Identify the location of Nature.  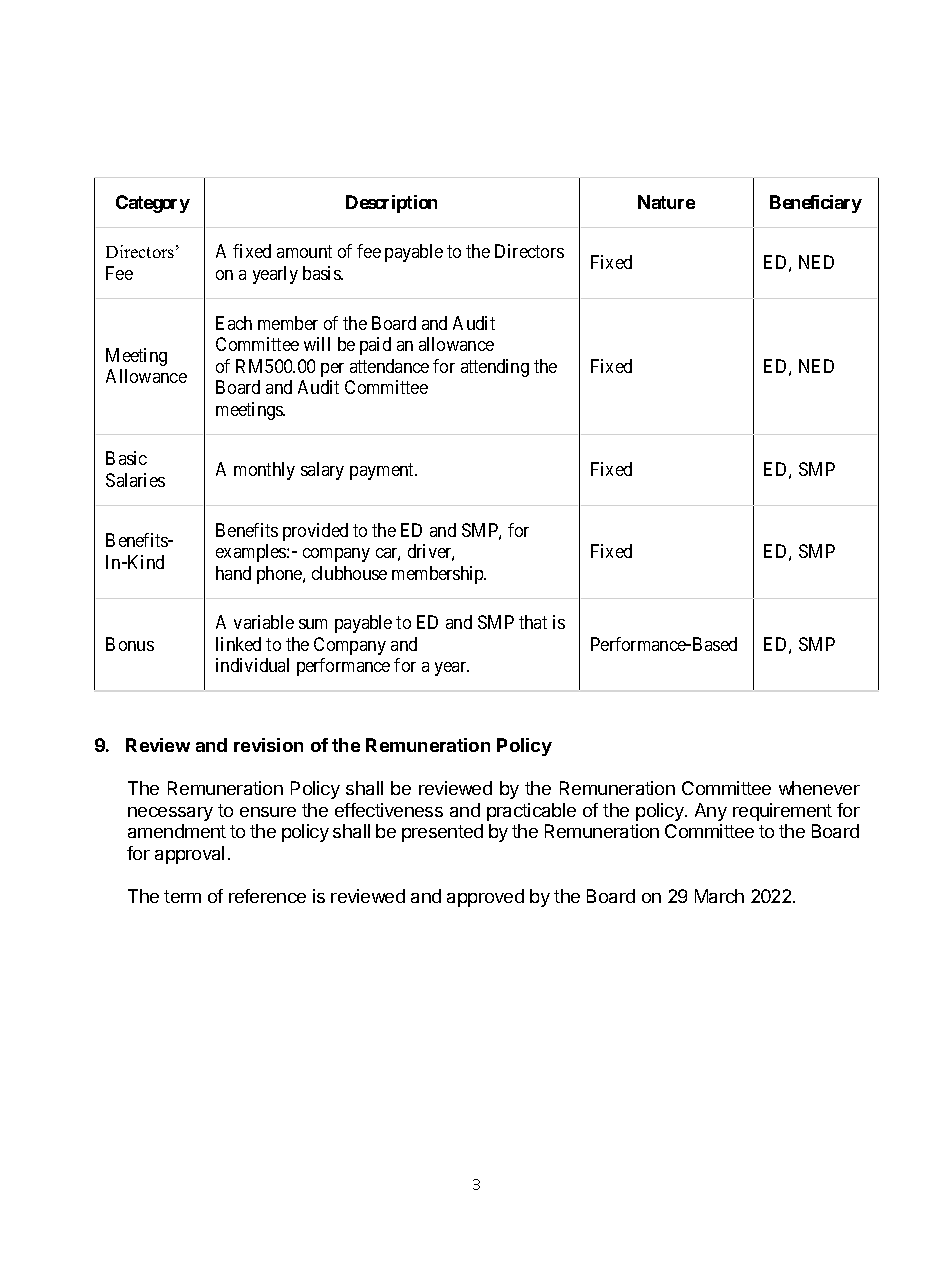
(666, 202).
